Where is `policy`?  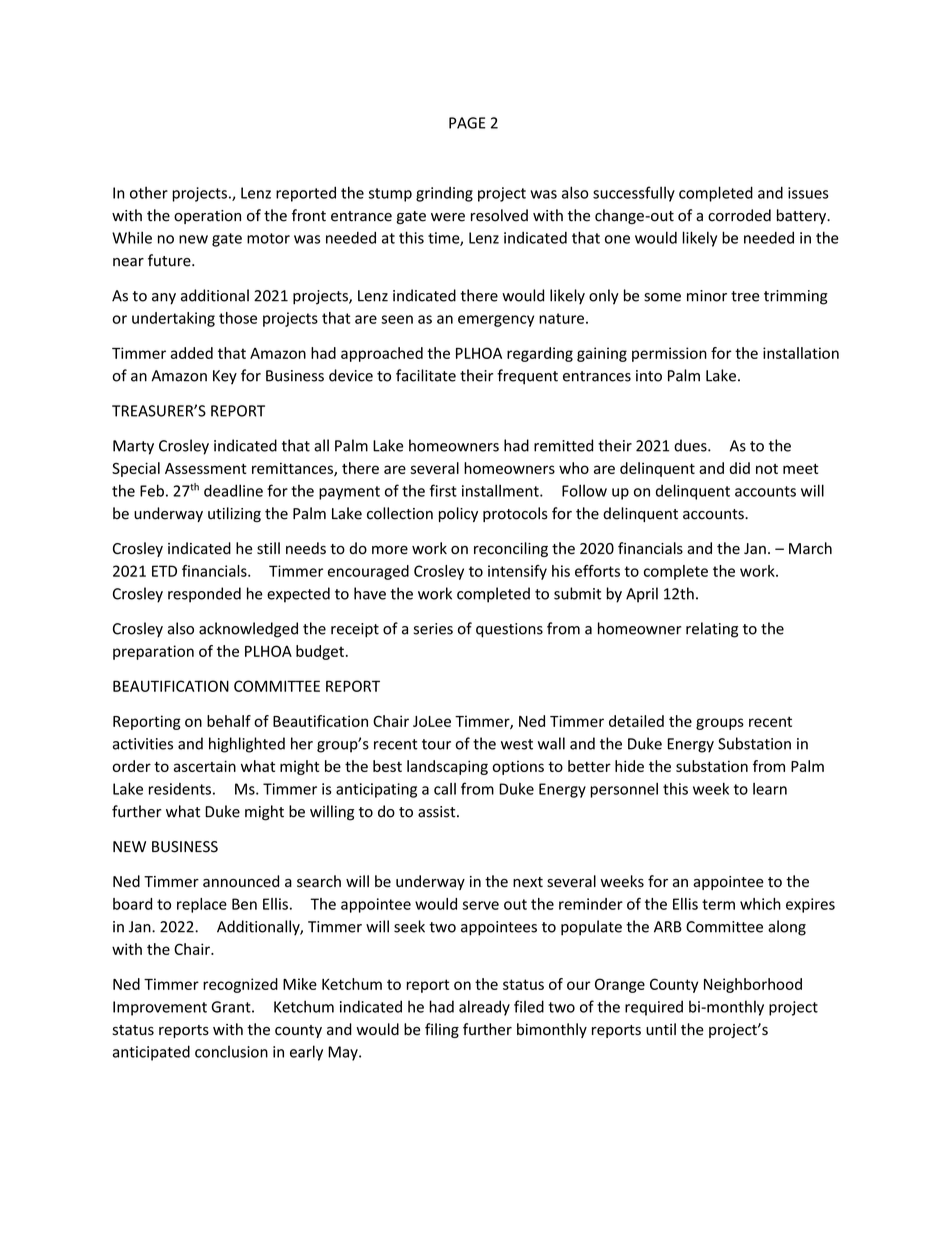
policy is located at coordinates (458, 514).
